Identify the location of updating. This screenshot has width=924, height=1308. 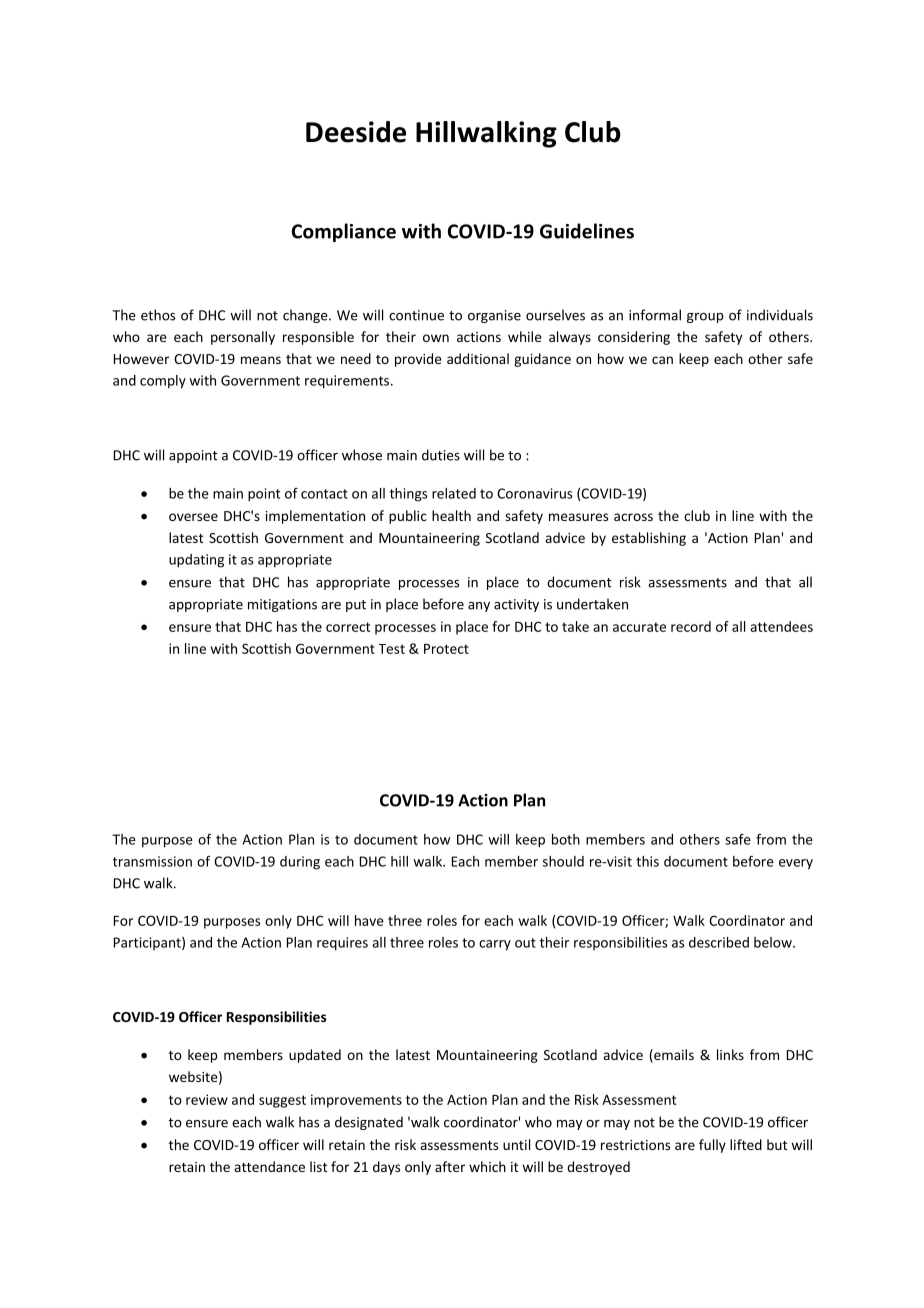
(196, 561).
